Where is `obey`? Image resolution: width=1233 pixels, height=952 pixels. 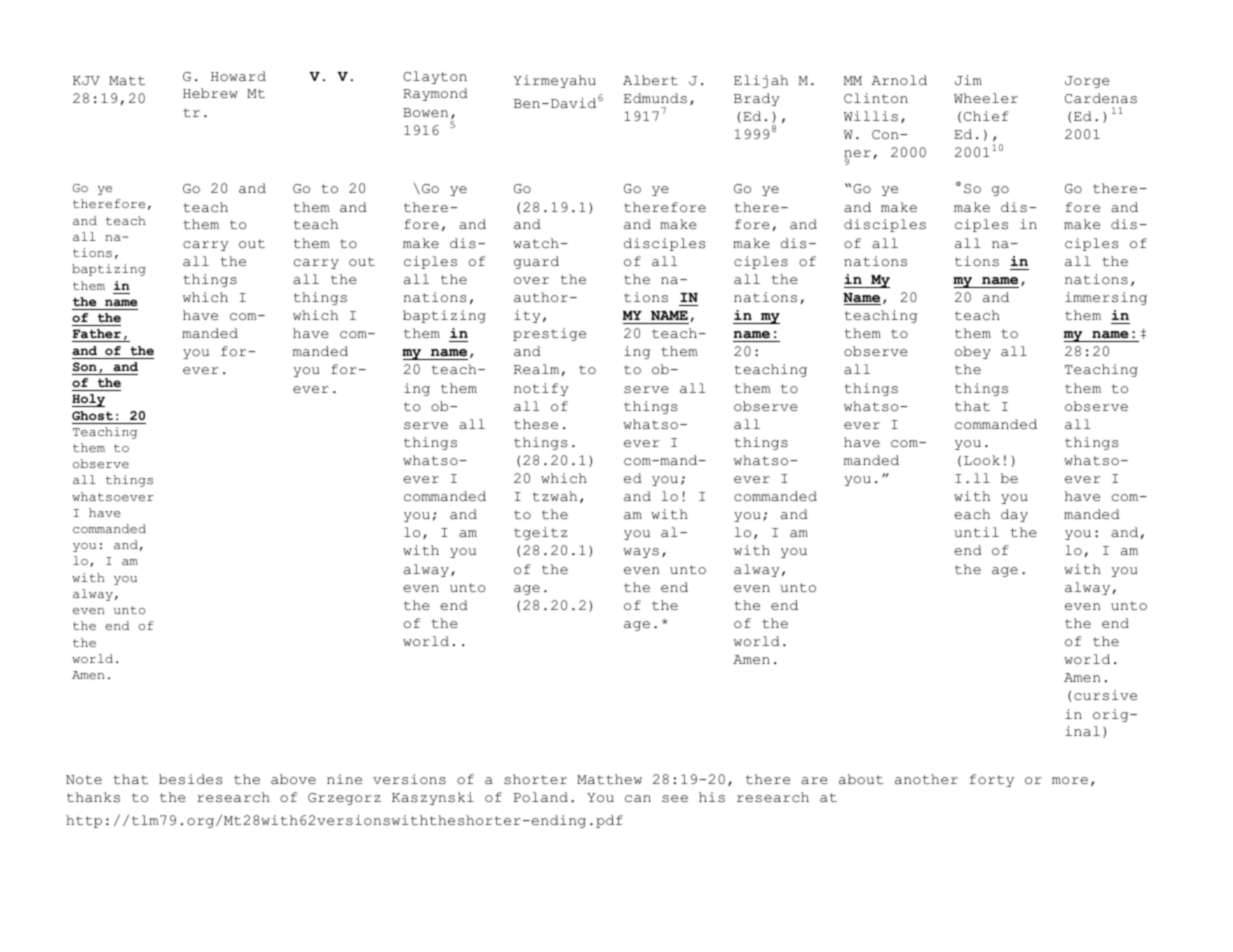 obey is located at coordinates (973, 352).
